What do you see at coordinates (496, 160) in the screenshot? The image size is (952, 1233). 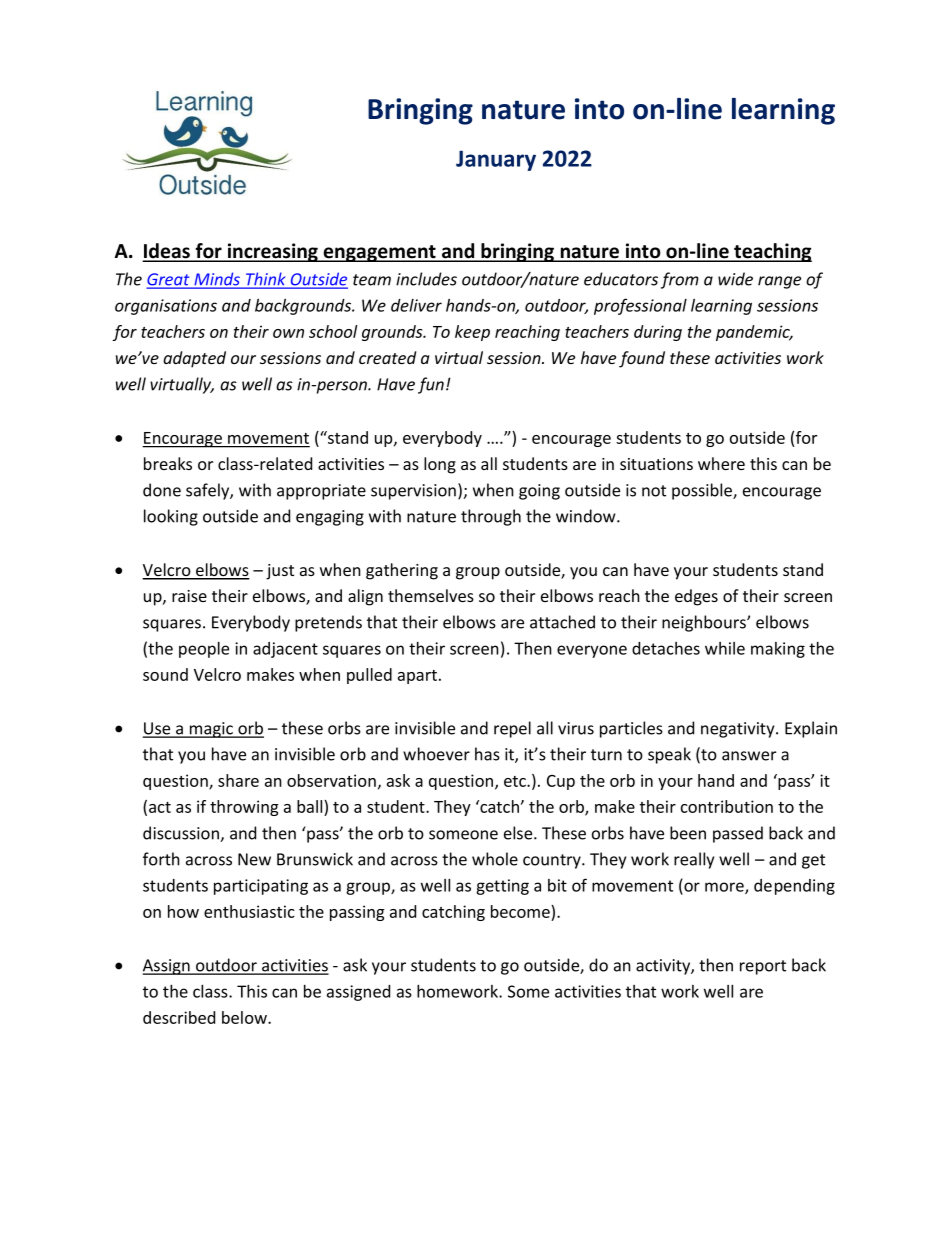 I see `January` at bounding box center [496, 160].
